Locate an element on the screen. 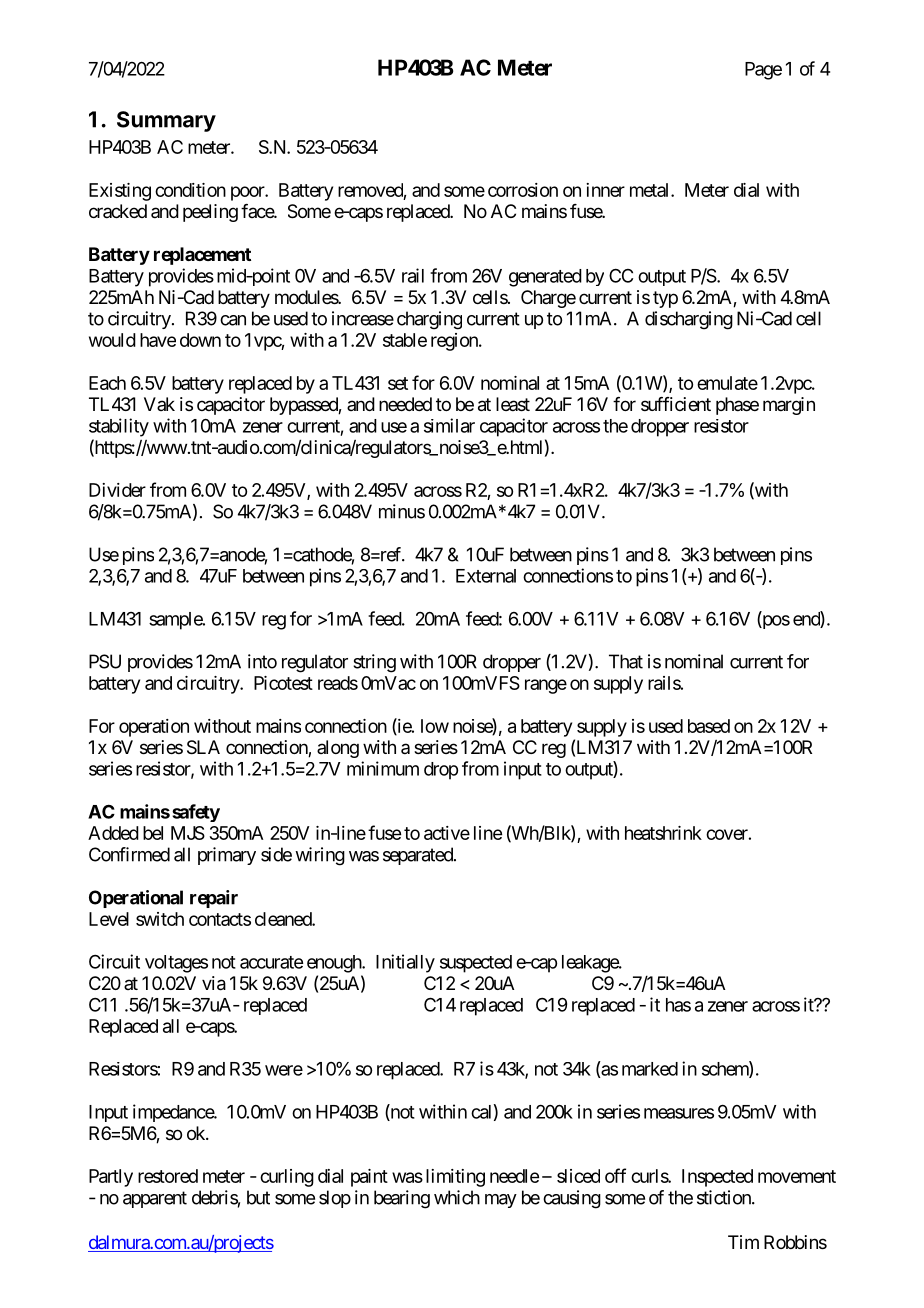 The height and width of the screenshot is (1308, 924). active is located at coordinates (447, 833).
